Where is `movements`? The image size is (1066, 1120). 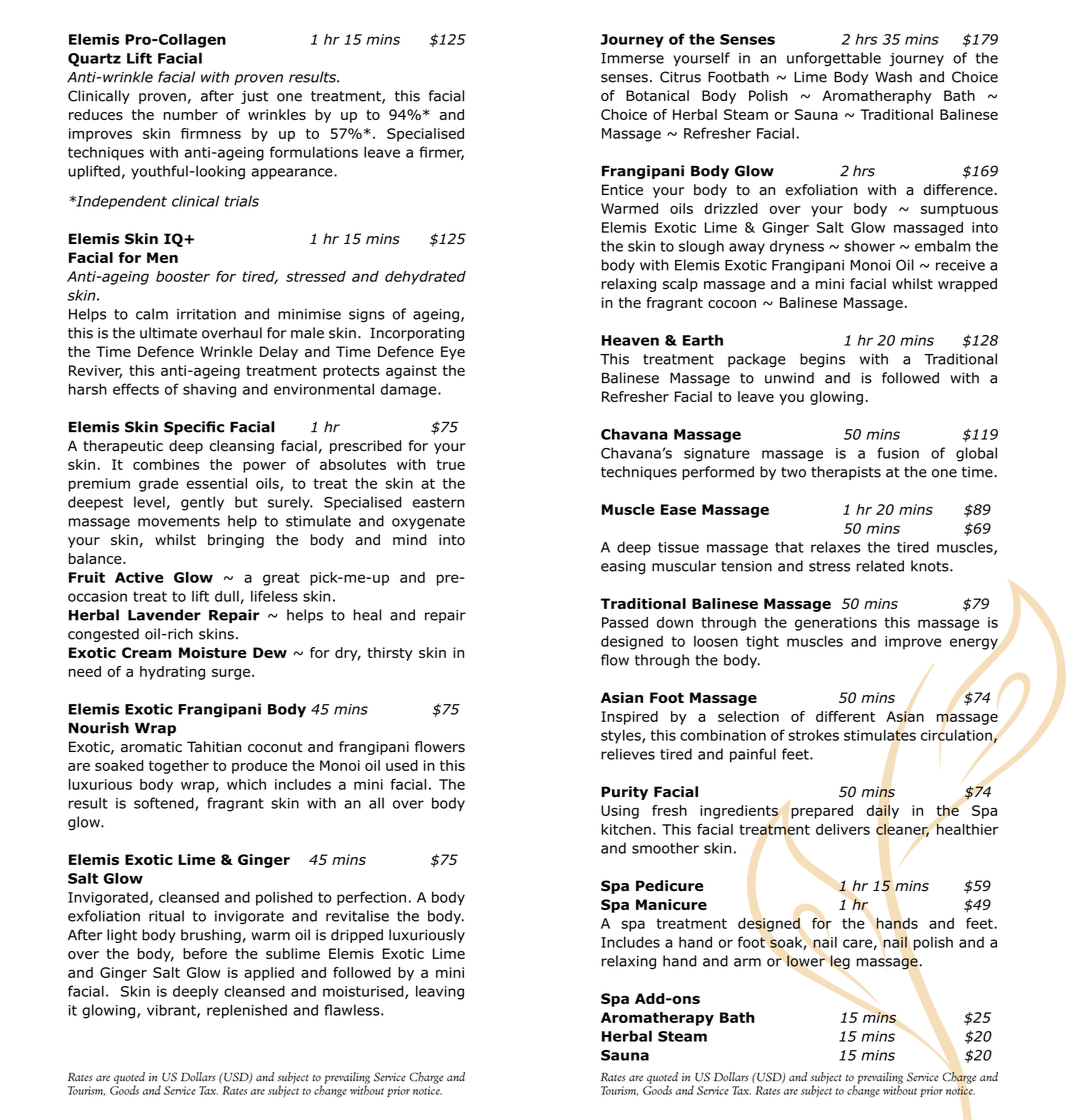
movements is located at coordinates (179, 521).
